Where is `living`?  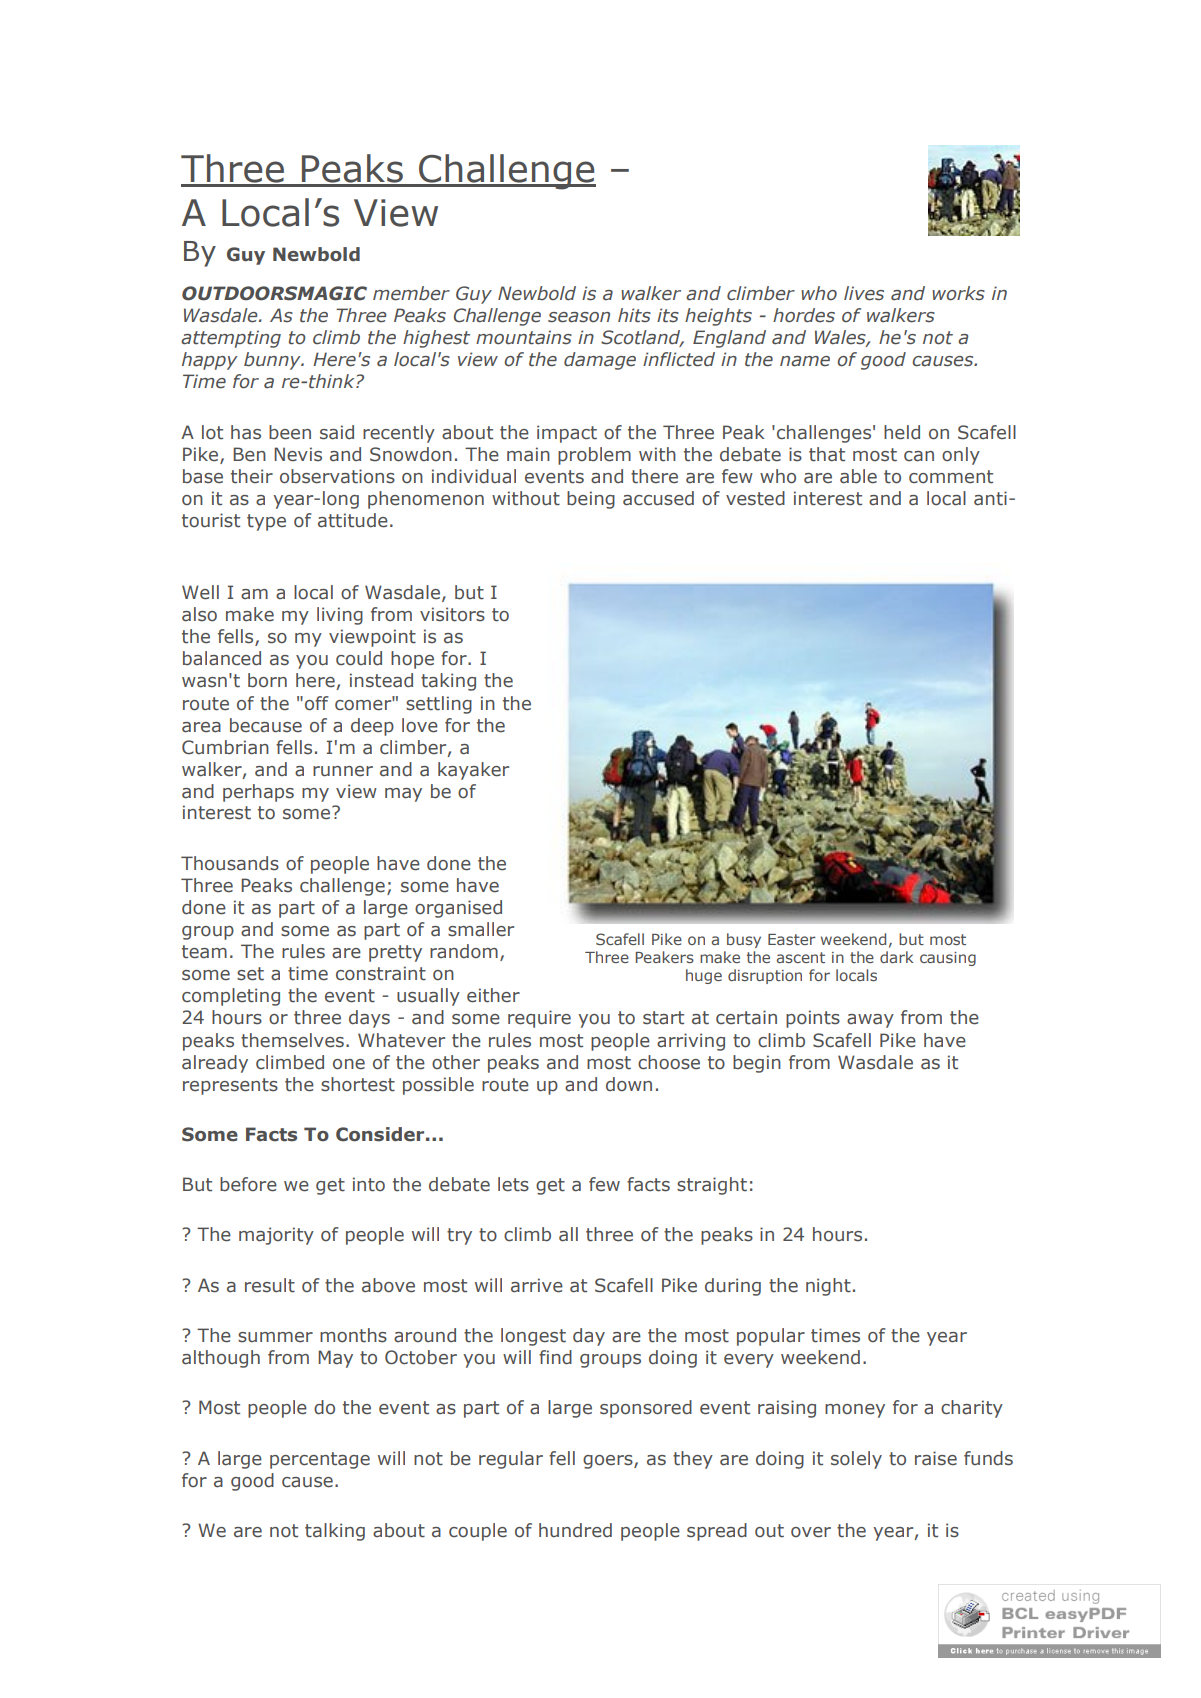 living is located at coordinates (340, 616).
